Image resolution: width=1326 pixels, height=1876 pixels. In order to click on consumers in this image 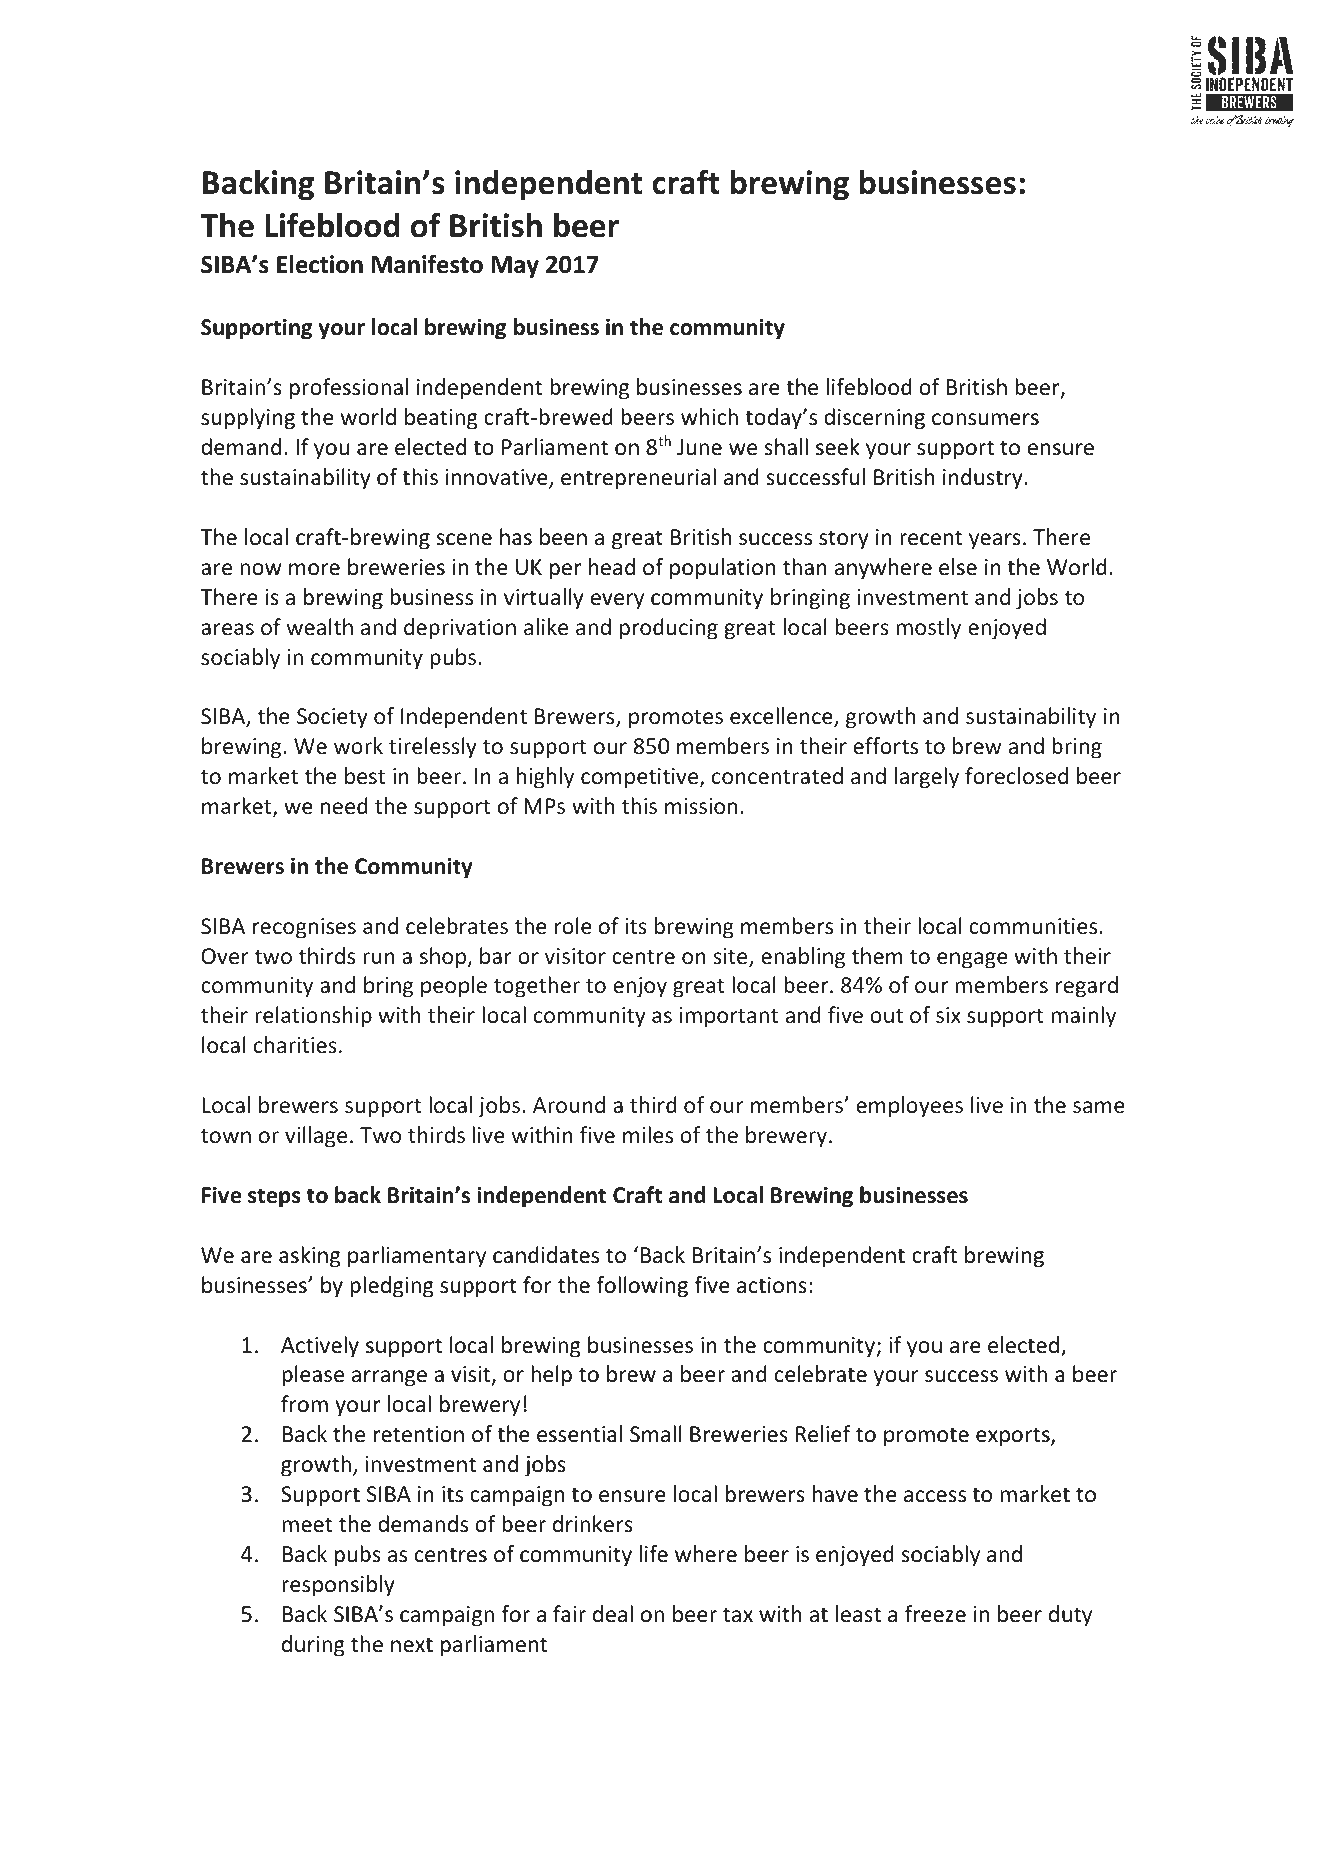, I will do `click(985, 419)`.
